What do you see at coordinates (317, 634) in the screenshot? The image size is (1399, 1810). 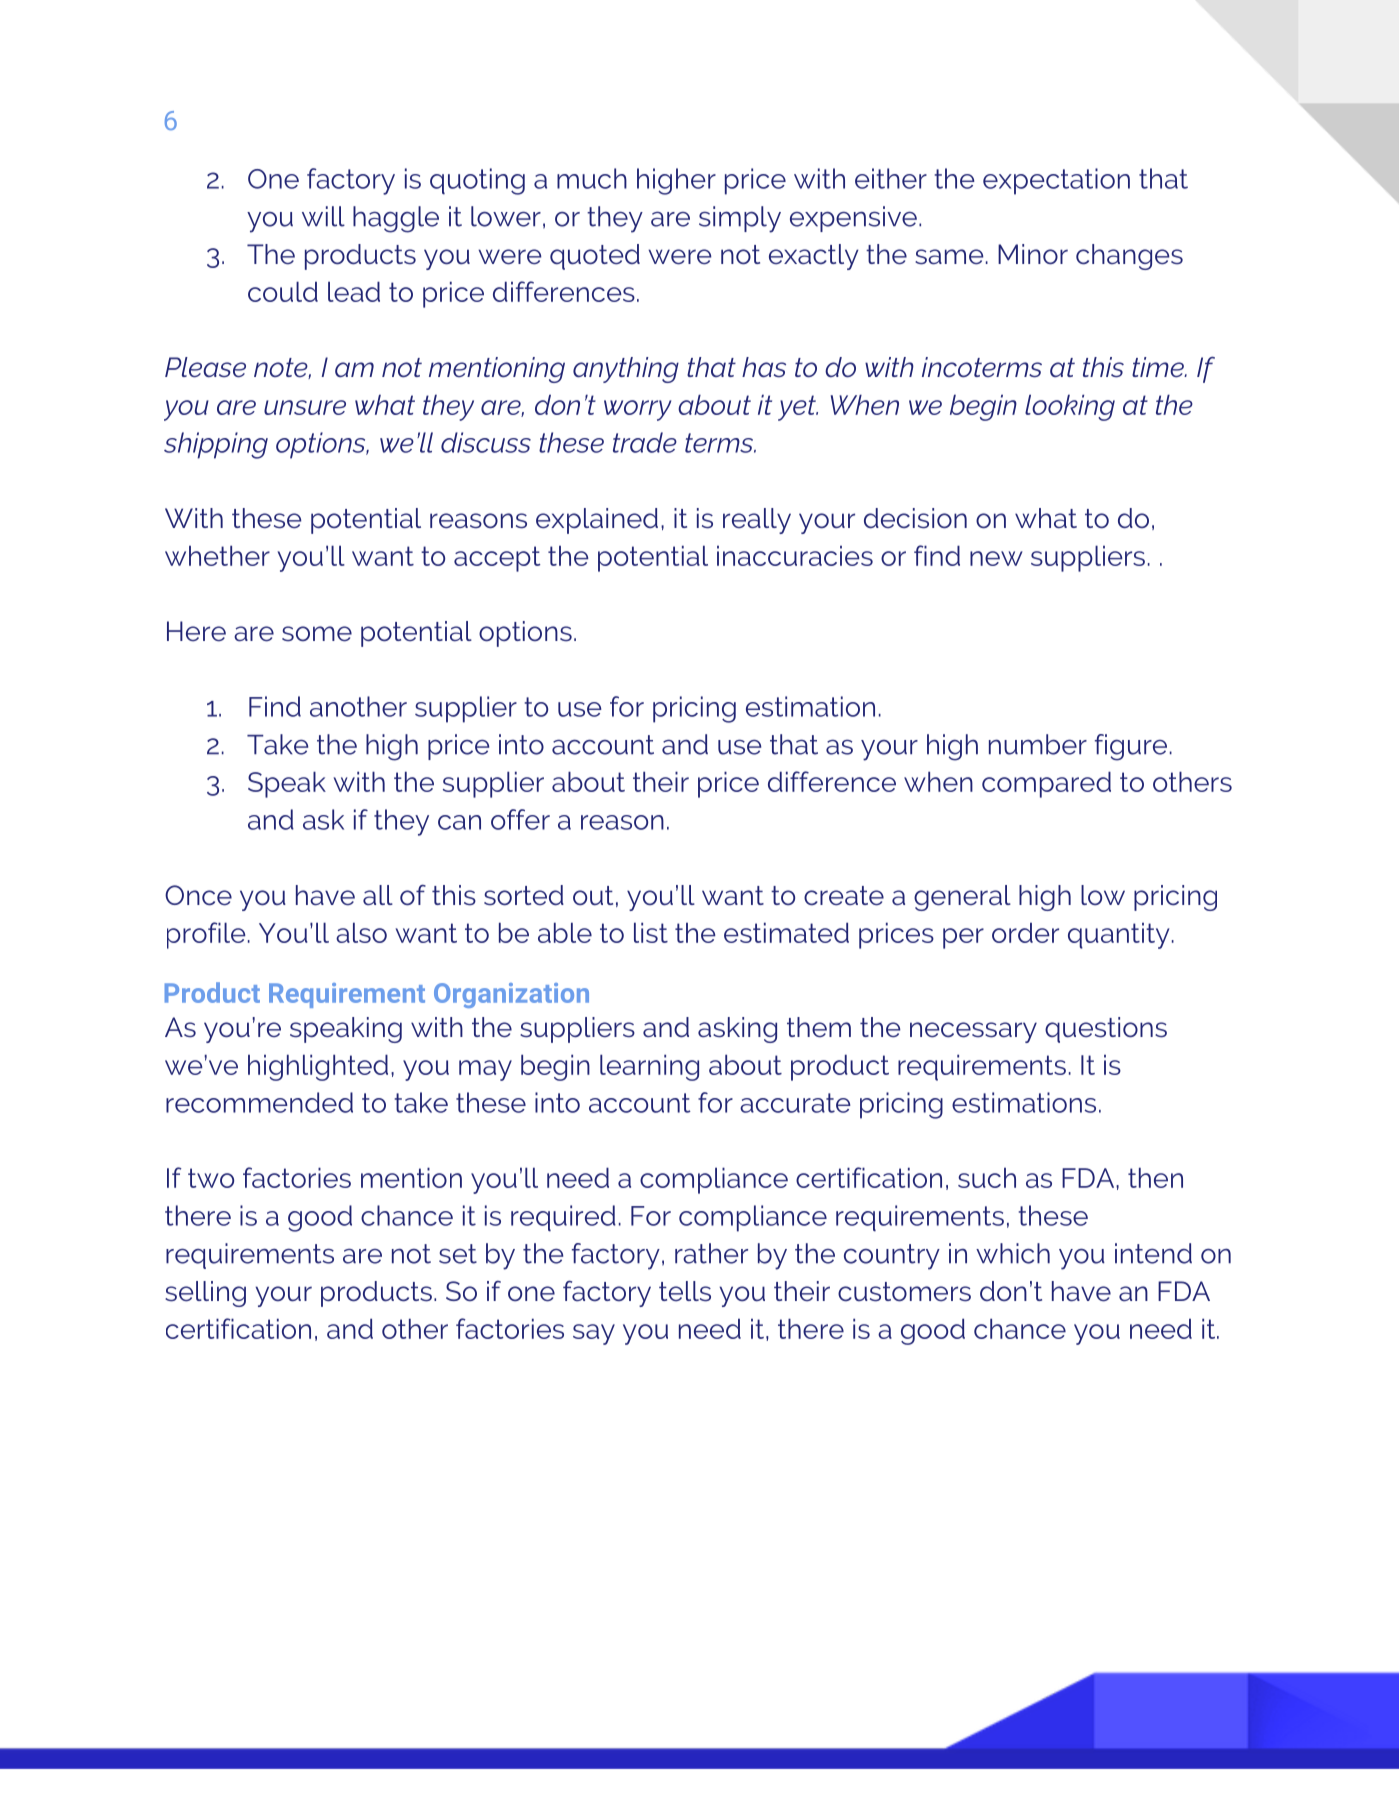 I see `some` at bounding box center [317, 634].
